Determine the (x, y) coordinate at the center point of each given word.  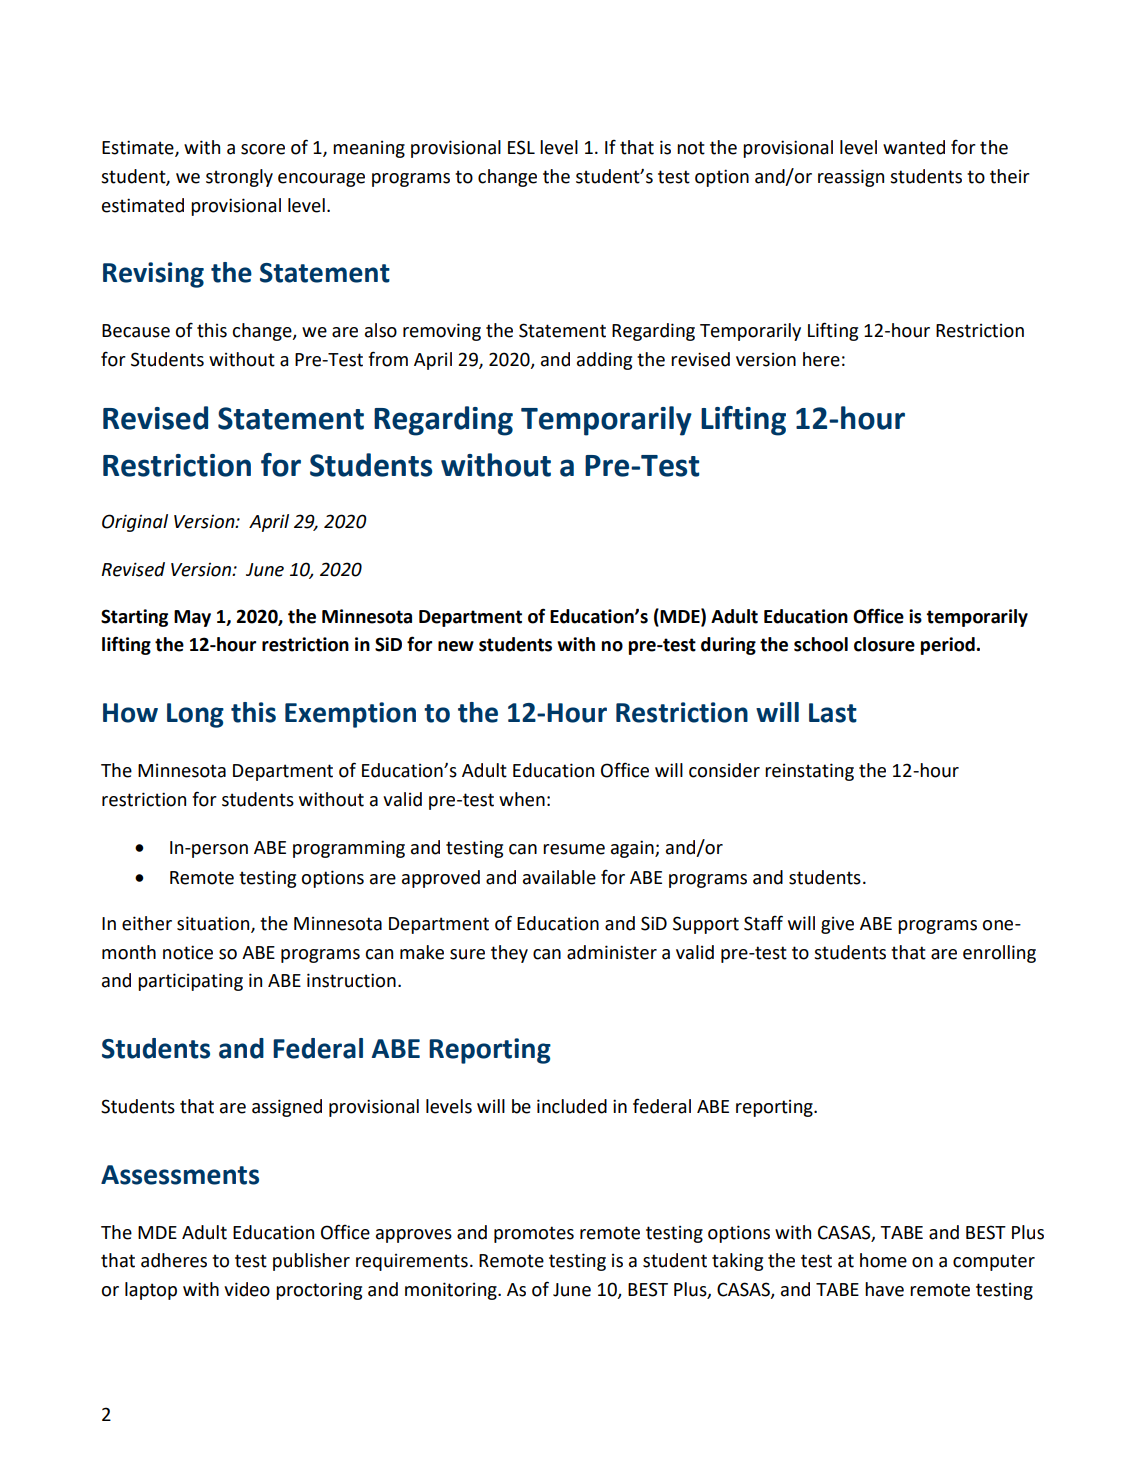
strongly (239, 178)
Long (195, 715)
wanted (914, 147)
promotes (534, 1234)
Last (833, 713)
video (247, 1289)
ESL (521, 147)
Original (135, 523)
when (522, 799)
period (948, 646)
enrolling (999, 954)
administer (612, 952)
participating (190, 982)
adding (604, 361)
